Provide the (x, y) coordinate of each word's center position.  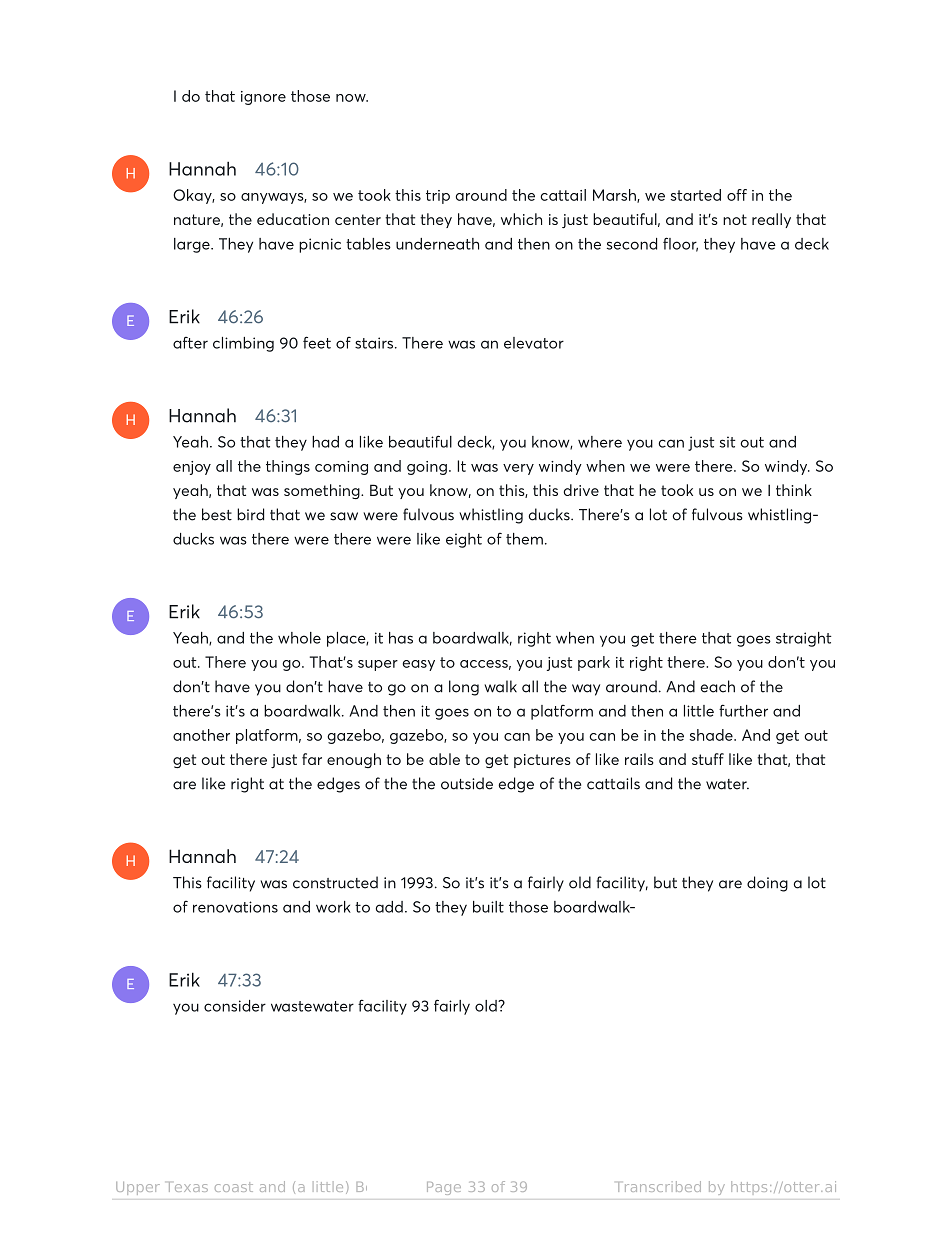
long (464, 688)
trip (438, 197)
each (717, 686)
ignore (263, 98)
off (737, 195)
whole (299, 638)
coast (234, 1187)
